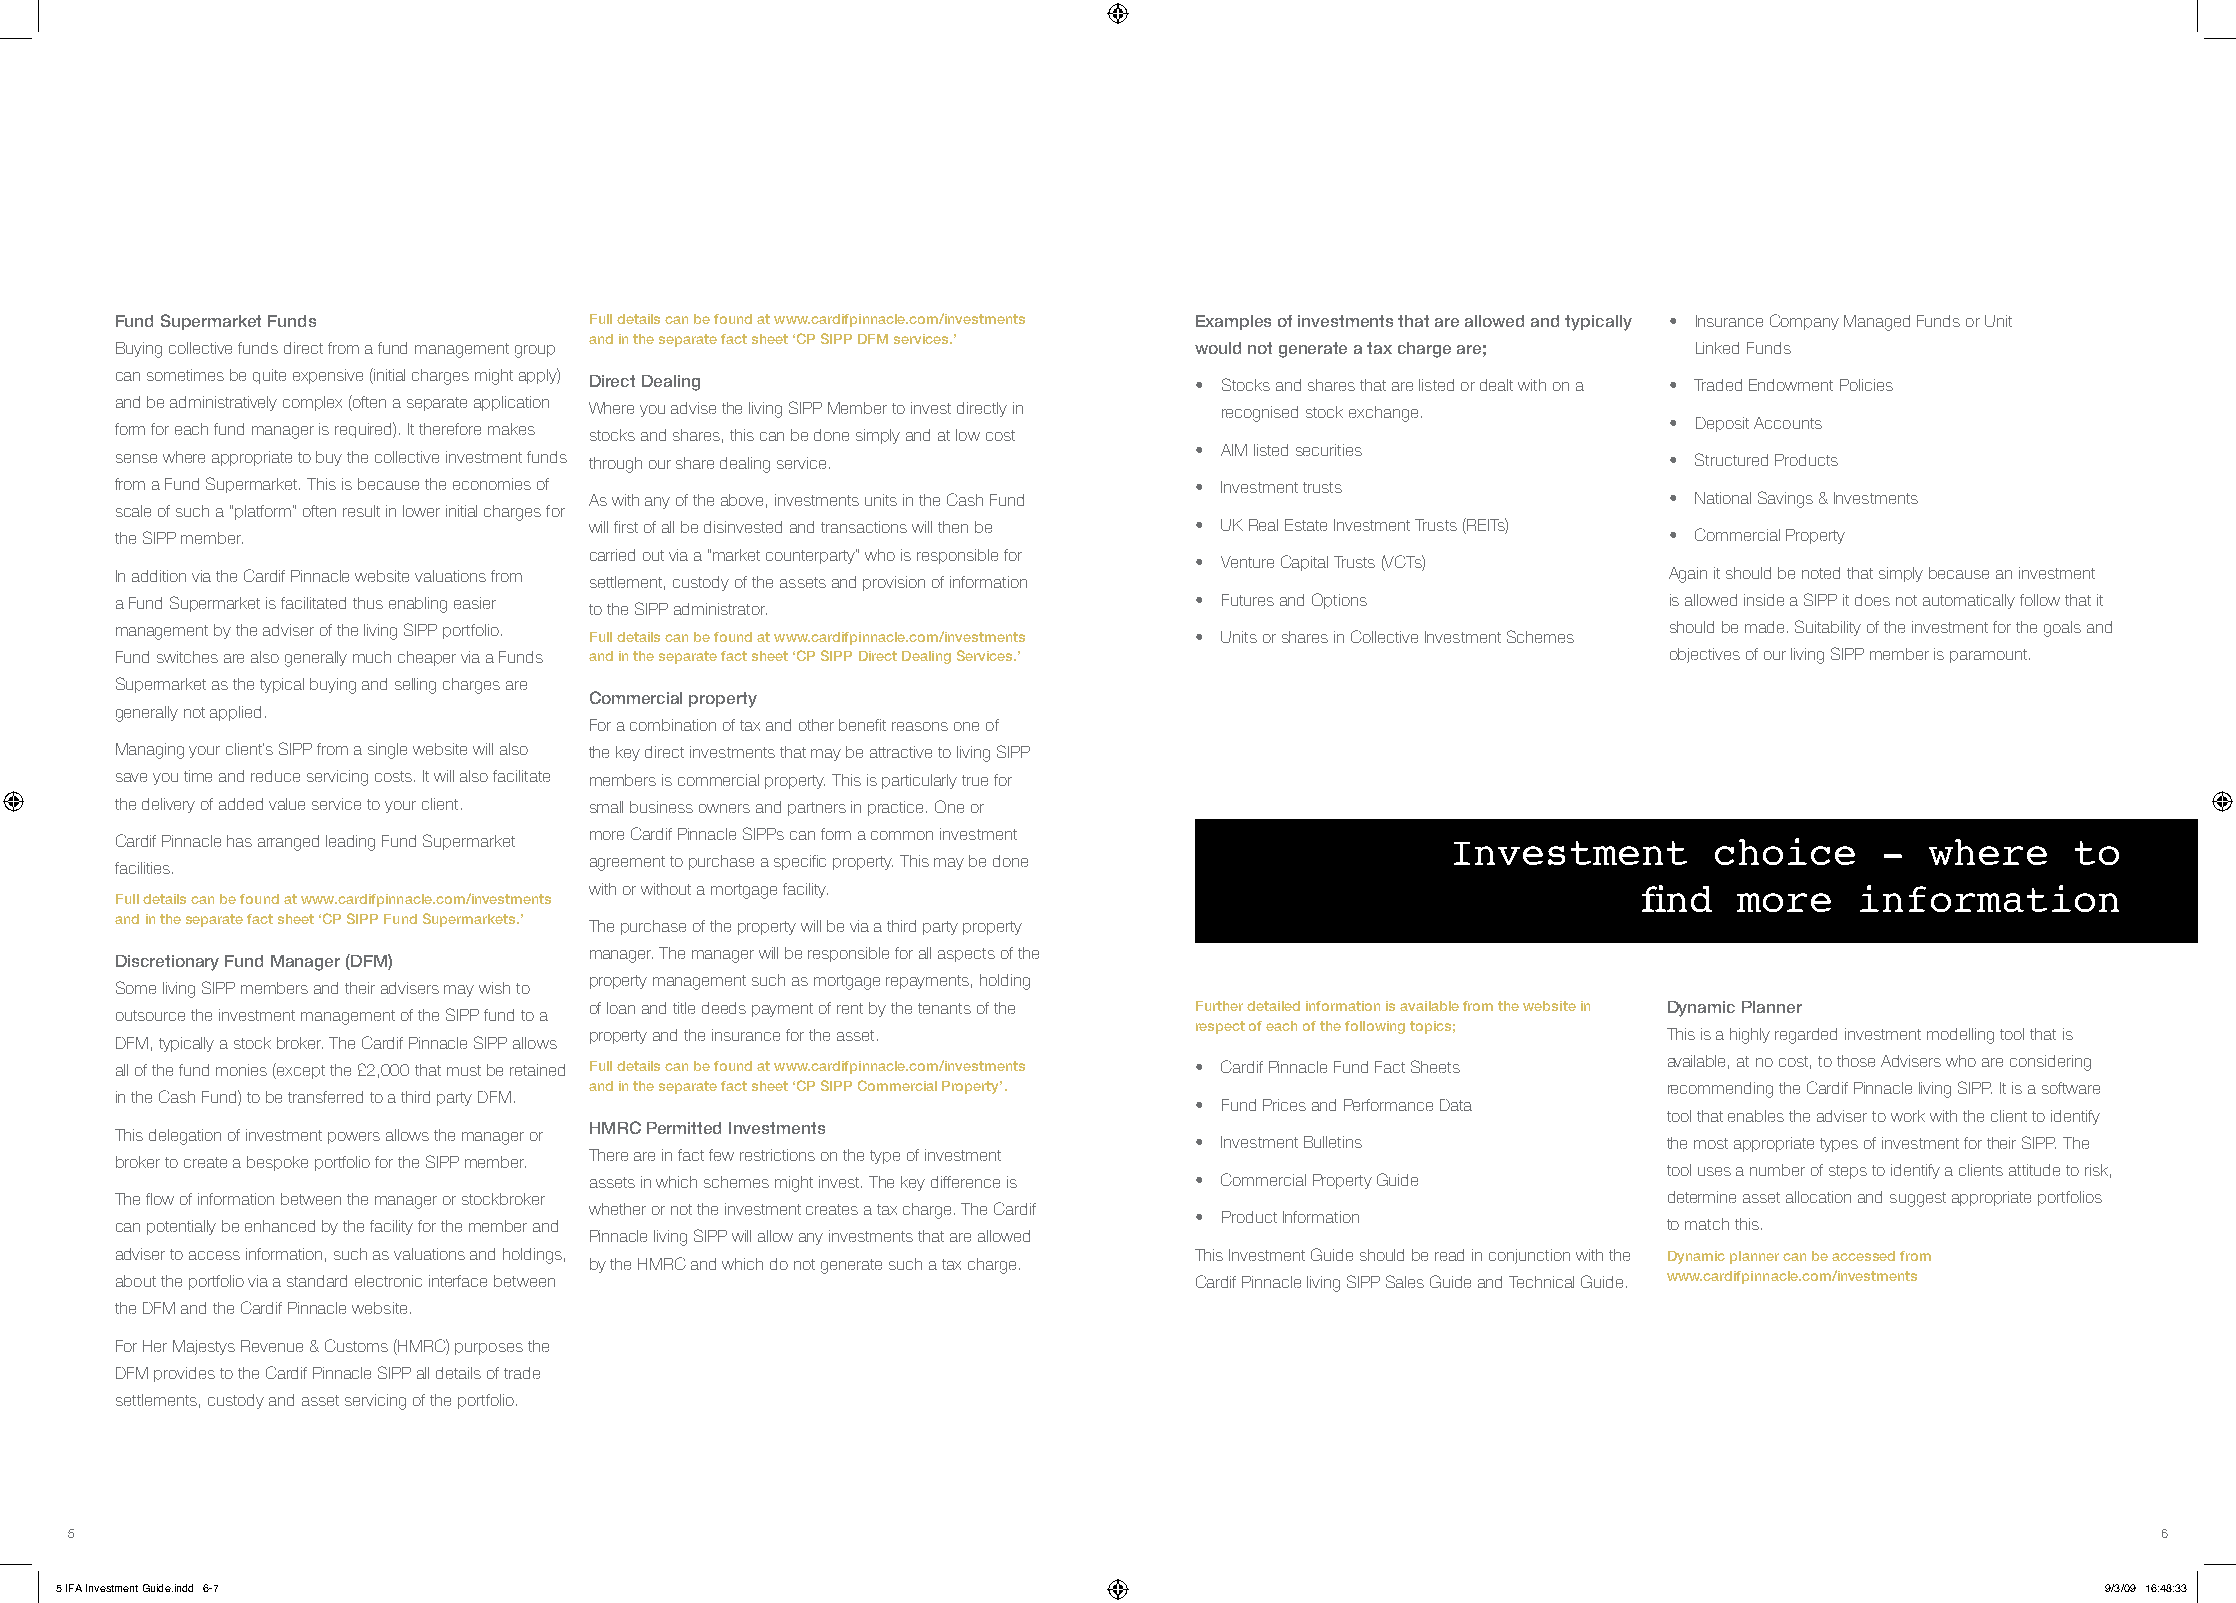  I want to click on IFA, so click(74, 1588).
